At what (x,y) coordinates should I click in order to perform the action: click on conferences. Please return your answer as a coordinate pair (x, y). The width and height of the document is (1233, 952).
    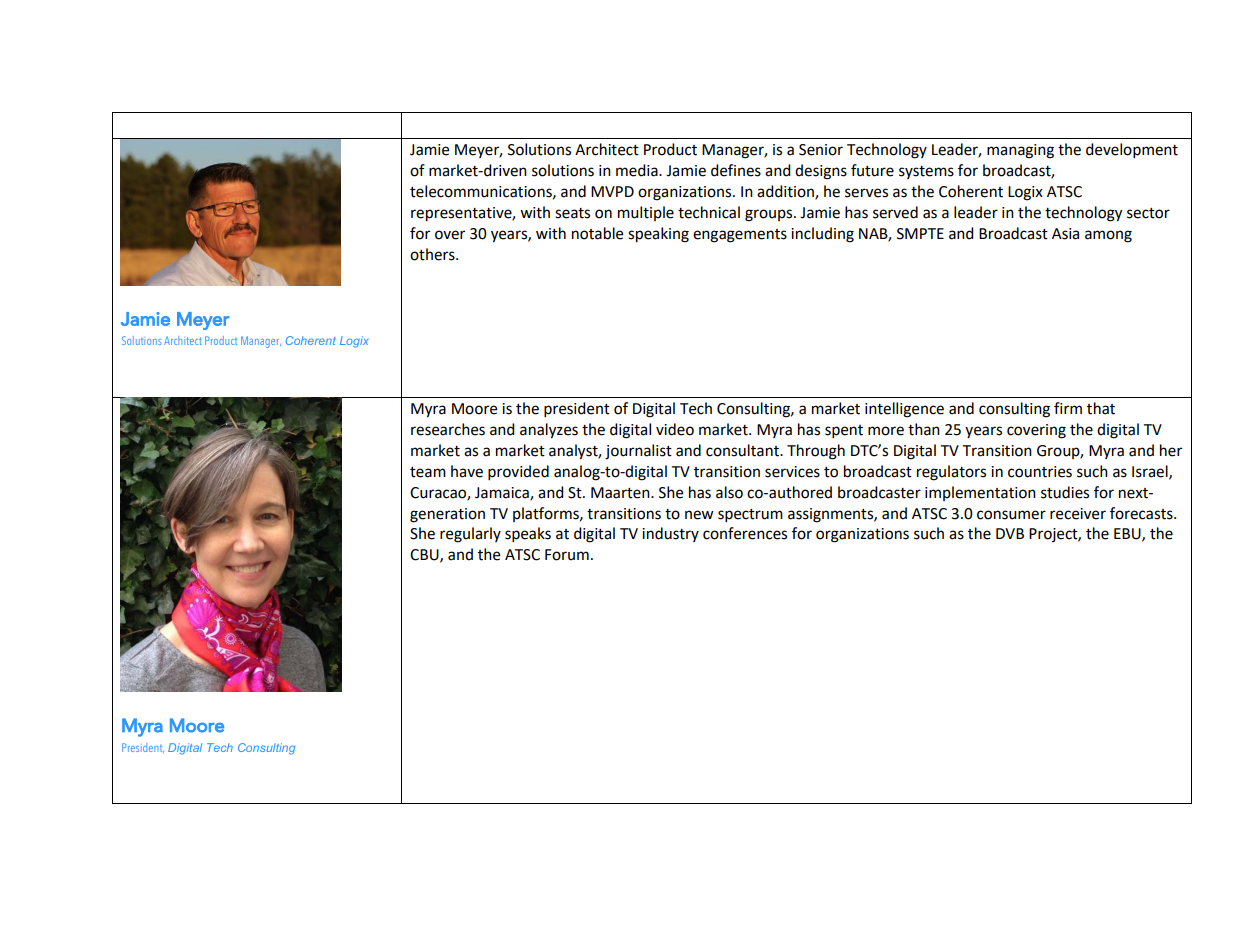
    Looking at the image, I should click on (745, 533).
